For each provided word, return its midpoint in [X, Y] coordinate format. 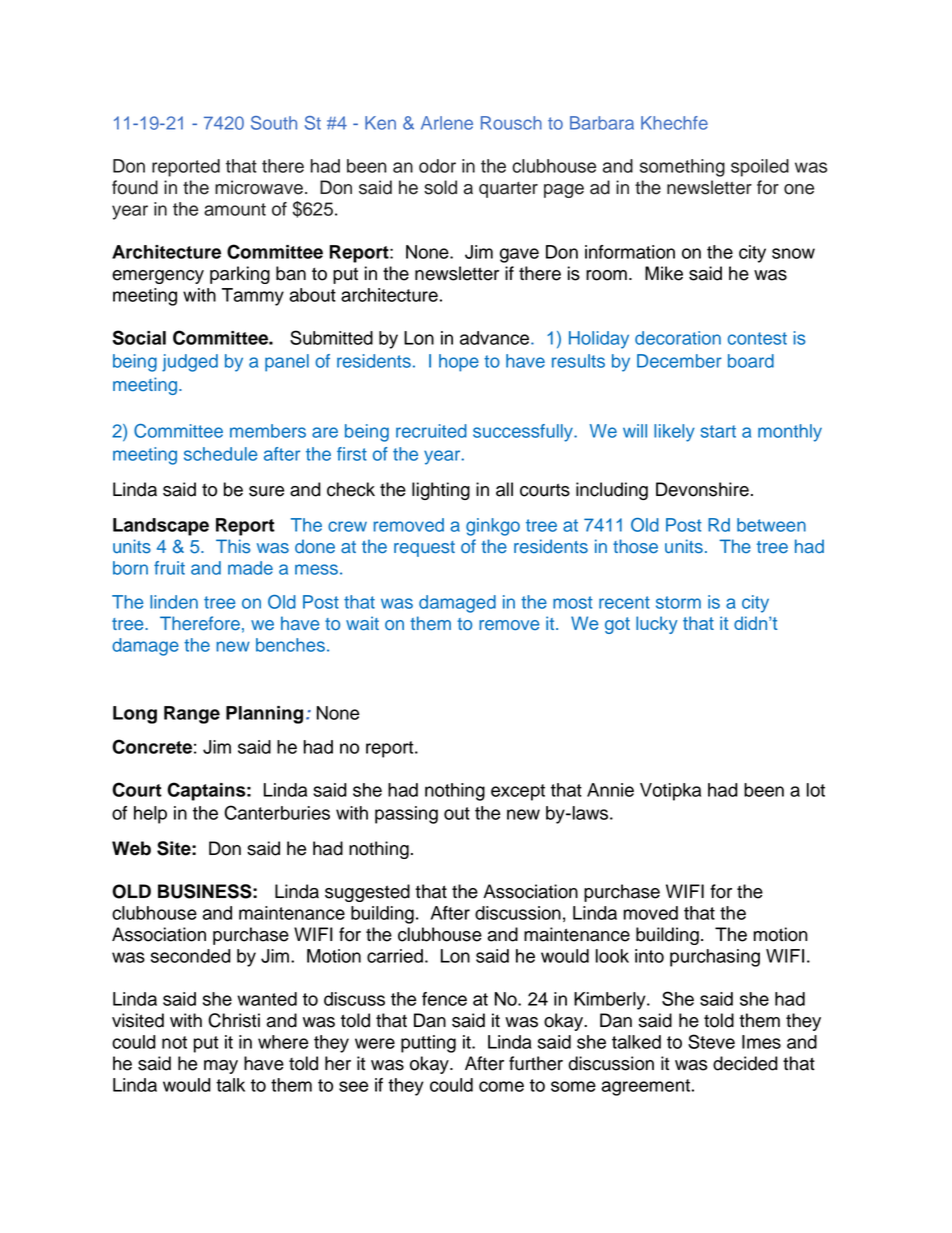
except [518, 792]
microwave [259, 187]
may [221, 1067]
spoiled [760, 168]
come [501, 1086]
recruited [431, 431]
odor [437, 166]
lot [816, 790]
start [718, 431]
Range [192, 715]
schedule [220, 454]
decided [745, 1063]
